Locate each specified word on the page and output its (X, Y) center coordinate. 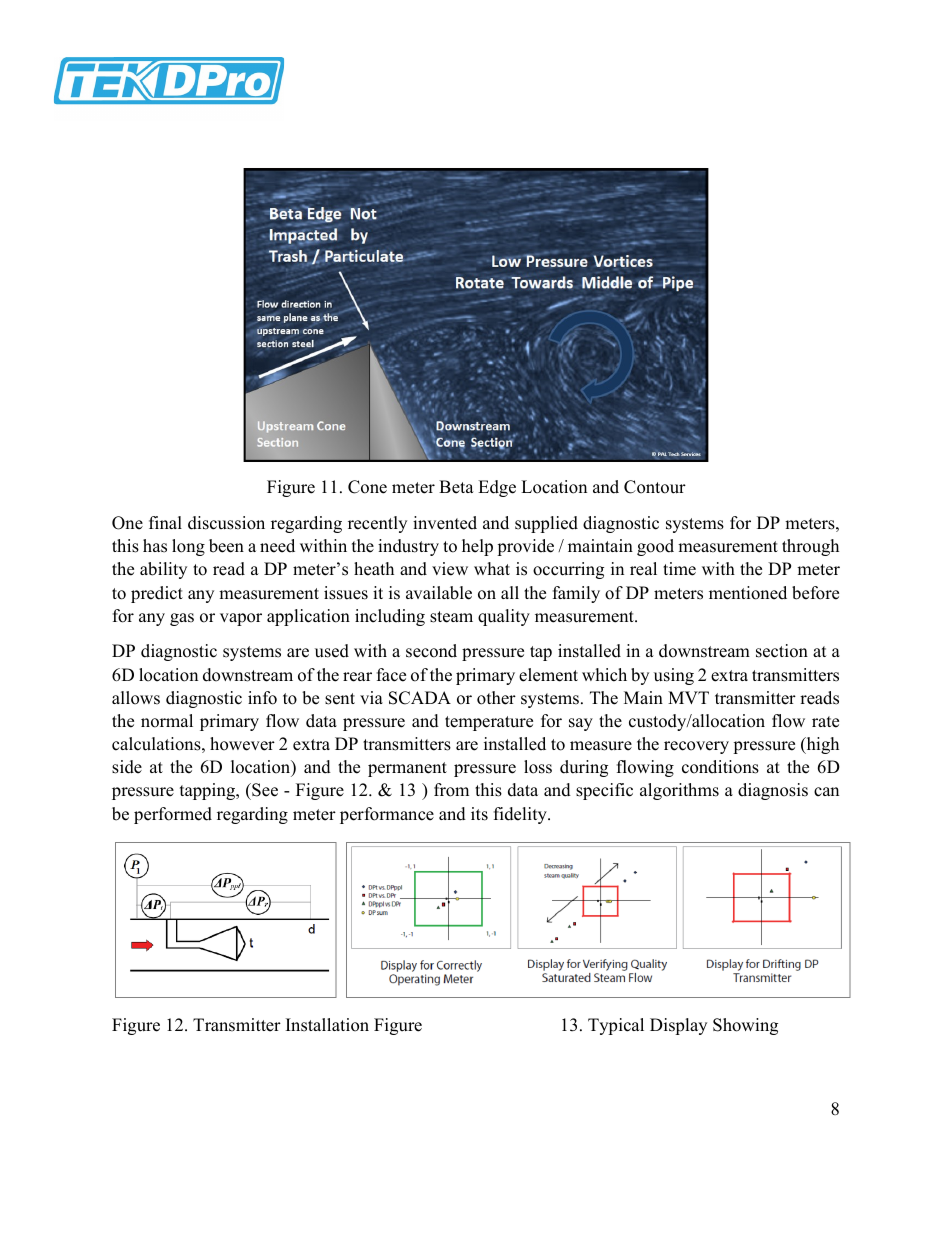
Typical (616, 1026)
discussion (226, 523)
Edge (497, 488)
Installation (327, 1025)
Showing (745, 1026)
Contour (655, 487)
